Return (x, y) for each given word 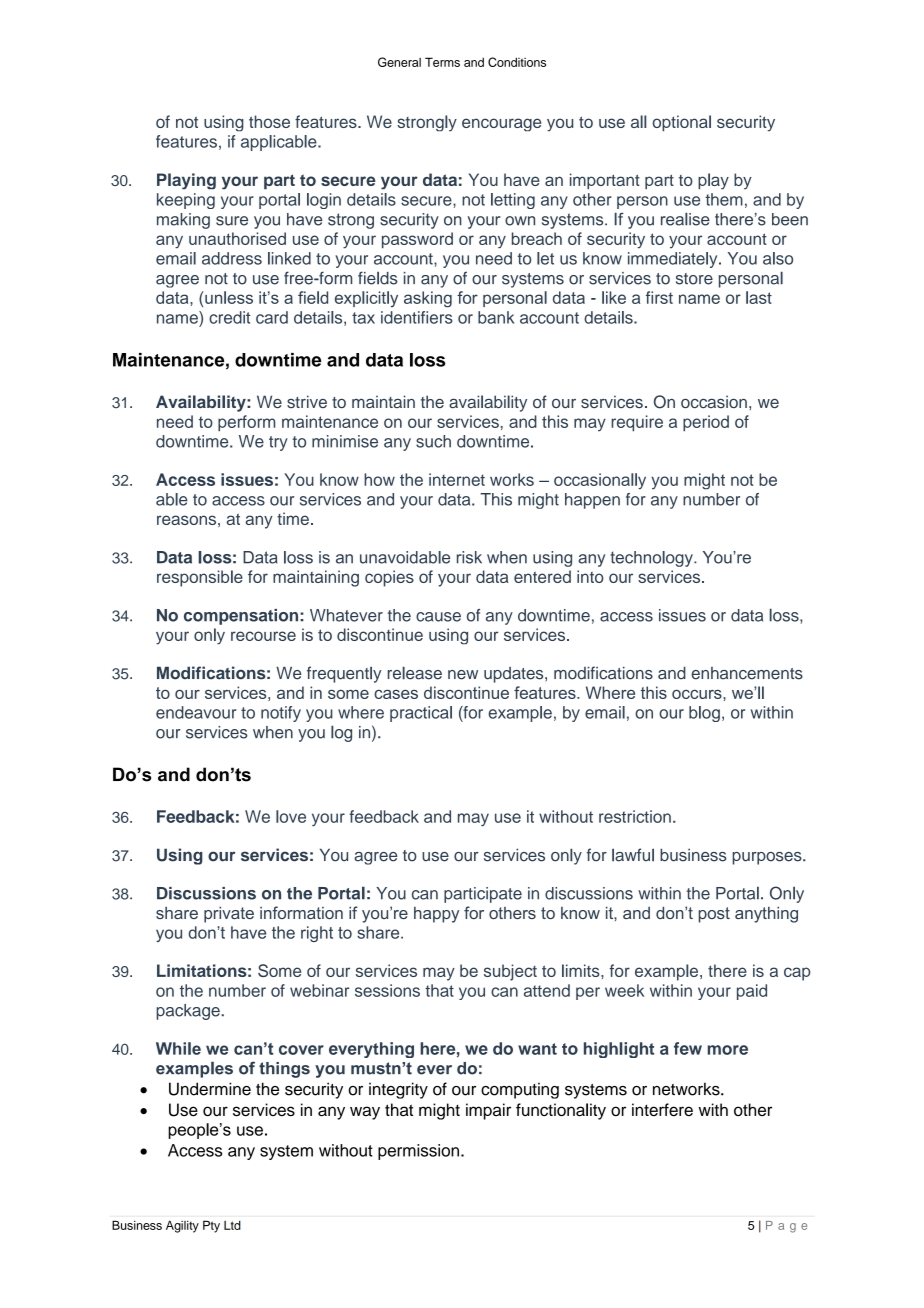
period (706, 423)
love (291, 816)
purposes (768, 858)
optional (681, 123)
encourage (501, 125)
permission (418, 1152)
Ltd (232, 1225)
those (269, 121)
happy (436, 915)
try (278, 443)
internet (457, 479)
